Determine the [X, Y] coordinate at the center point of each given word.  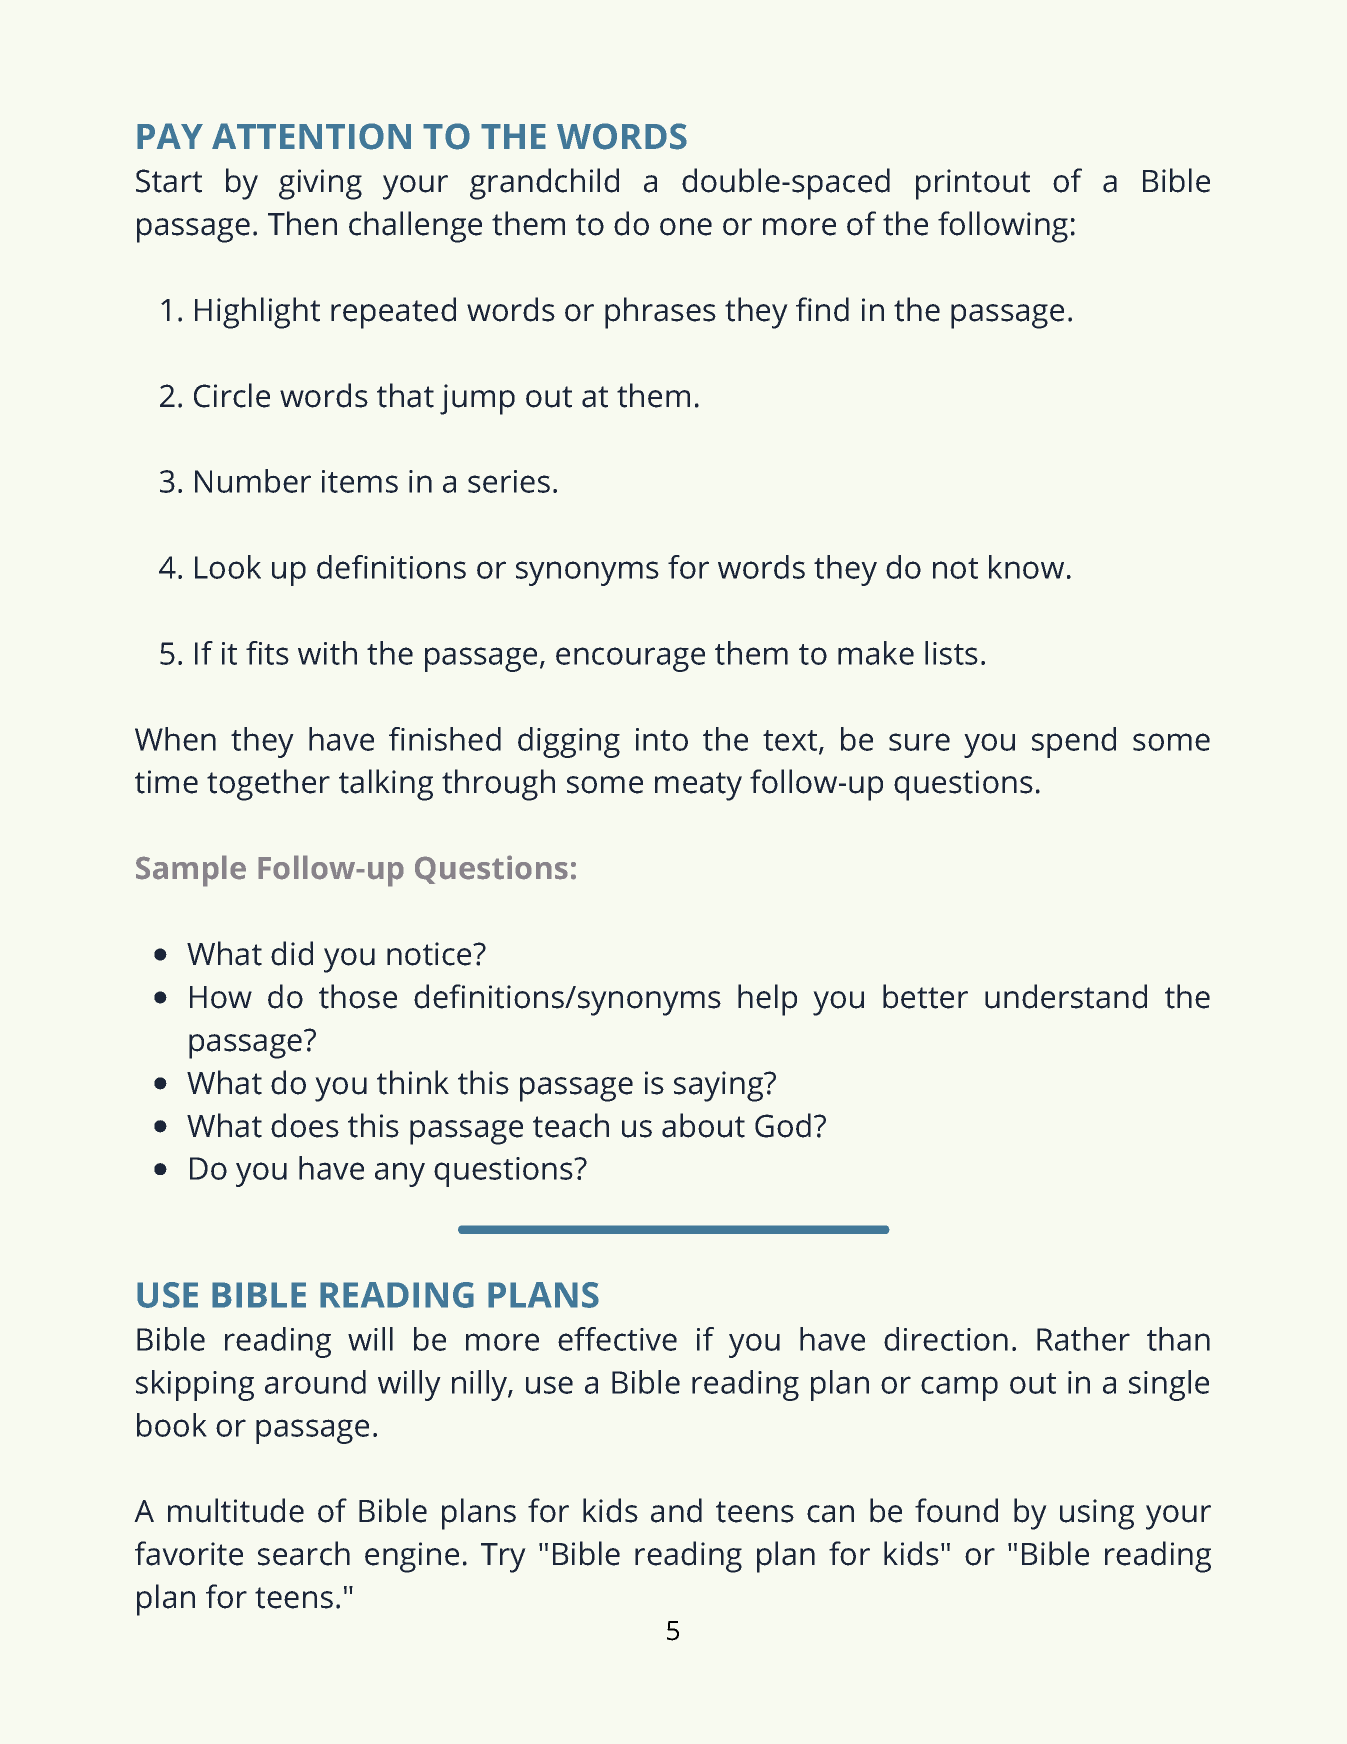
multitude [236, 1510]
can [830, 1514]
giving [320, 184]
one [686, 227]
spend [1074, 742]
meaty [698, 786]
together [268, 785]
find [822, 309]
